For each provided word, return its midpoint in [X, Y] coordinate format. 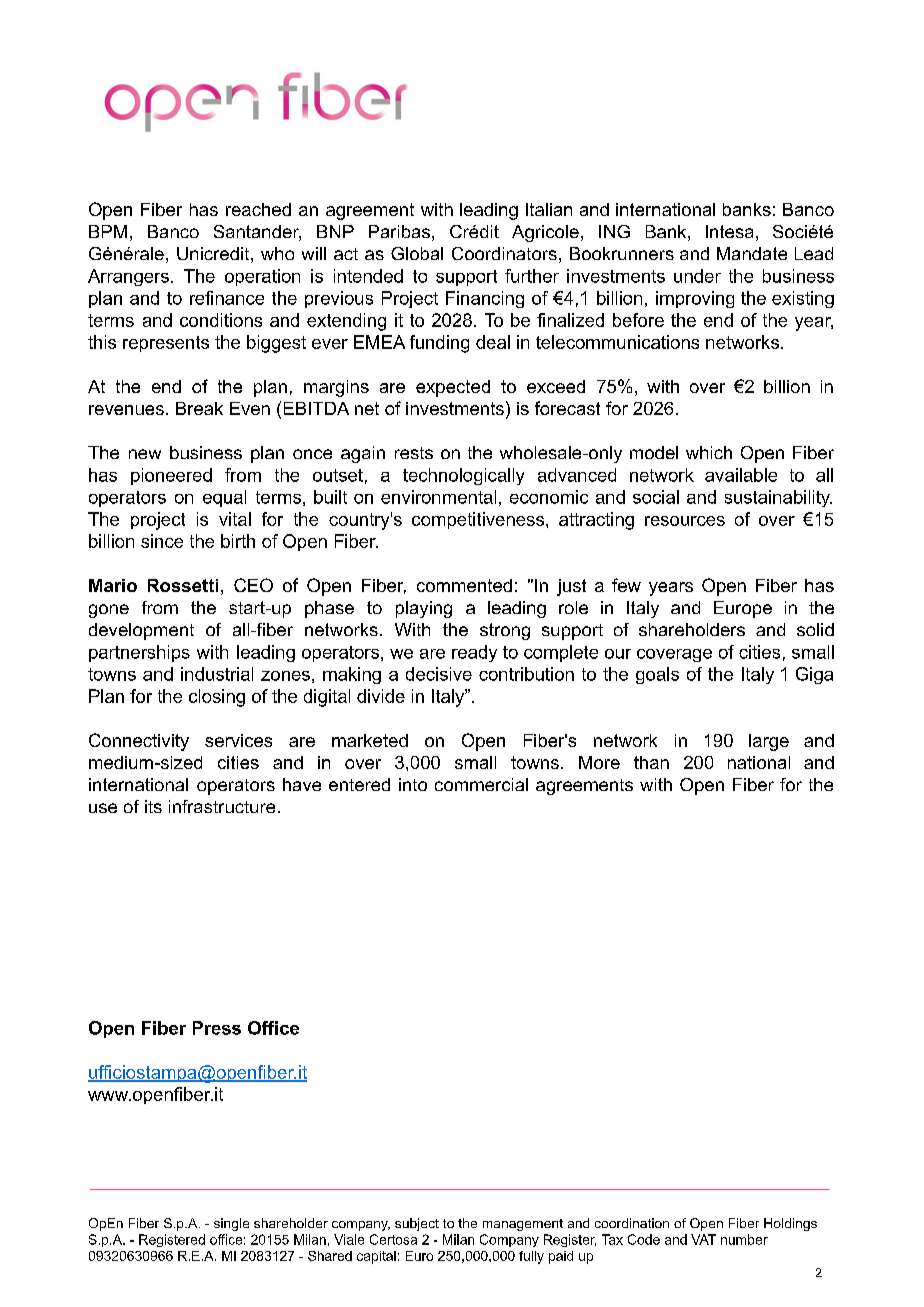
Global [417, 253]
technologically [463, 476]
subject [417, 1224]
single [231, 1224]
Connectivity [139, 742]
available [741, 475]
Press [217, 1028]
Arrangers [128, 277]
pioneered [171, 476]
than [651, 762]
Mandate [752, 253]
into [413, 784]
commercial [481, 784]
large [769, 742]
